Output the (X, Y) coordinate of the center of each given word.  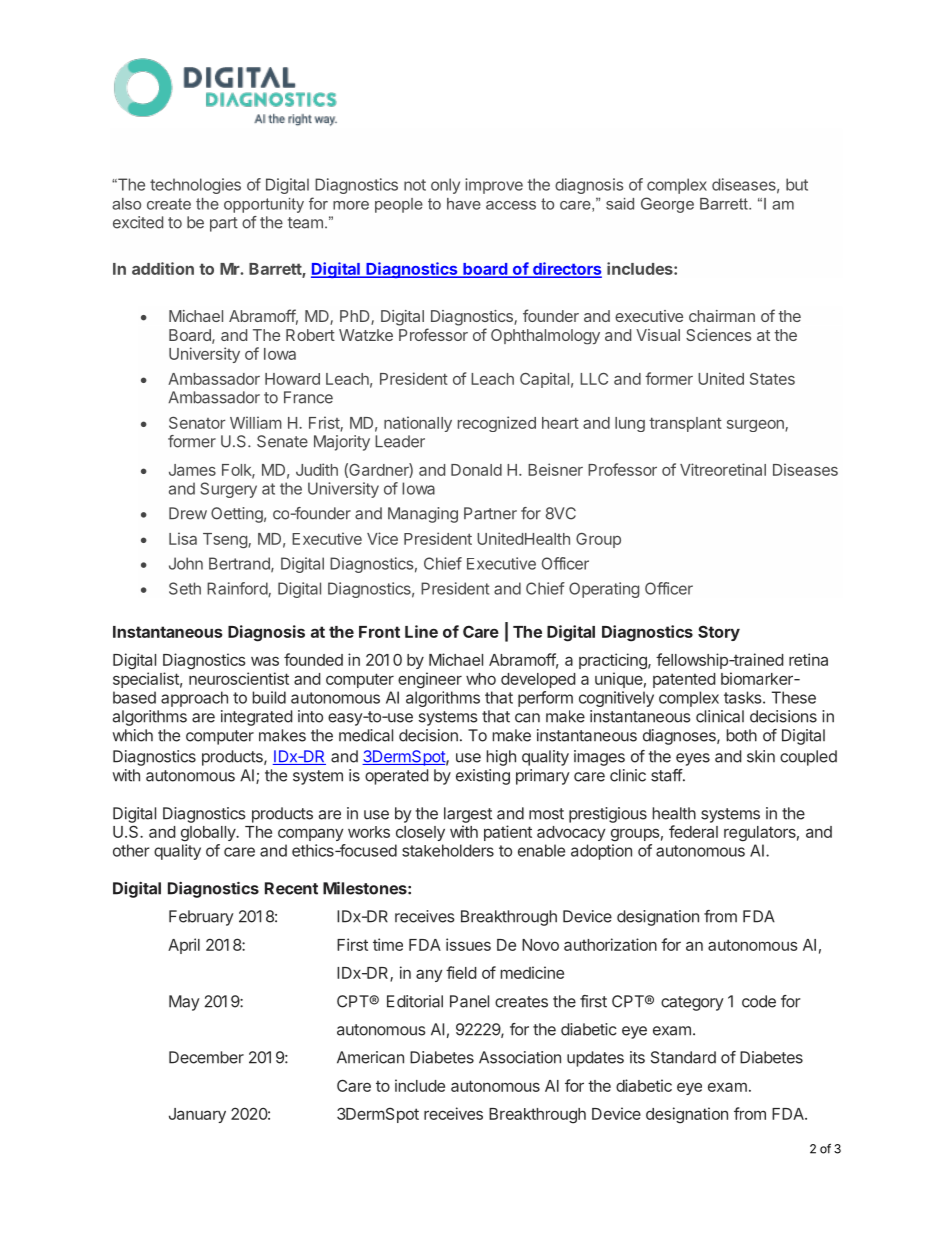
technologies (195, 186)
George (667, 205)
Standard (683, 1057)
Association (520, 1057)
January (197, 1115)
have (464, 204)
